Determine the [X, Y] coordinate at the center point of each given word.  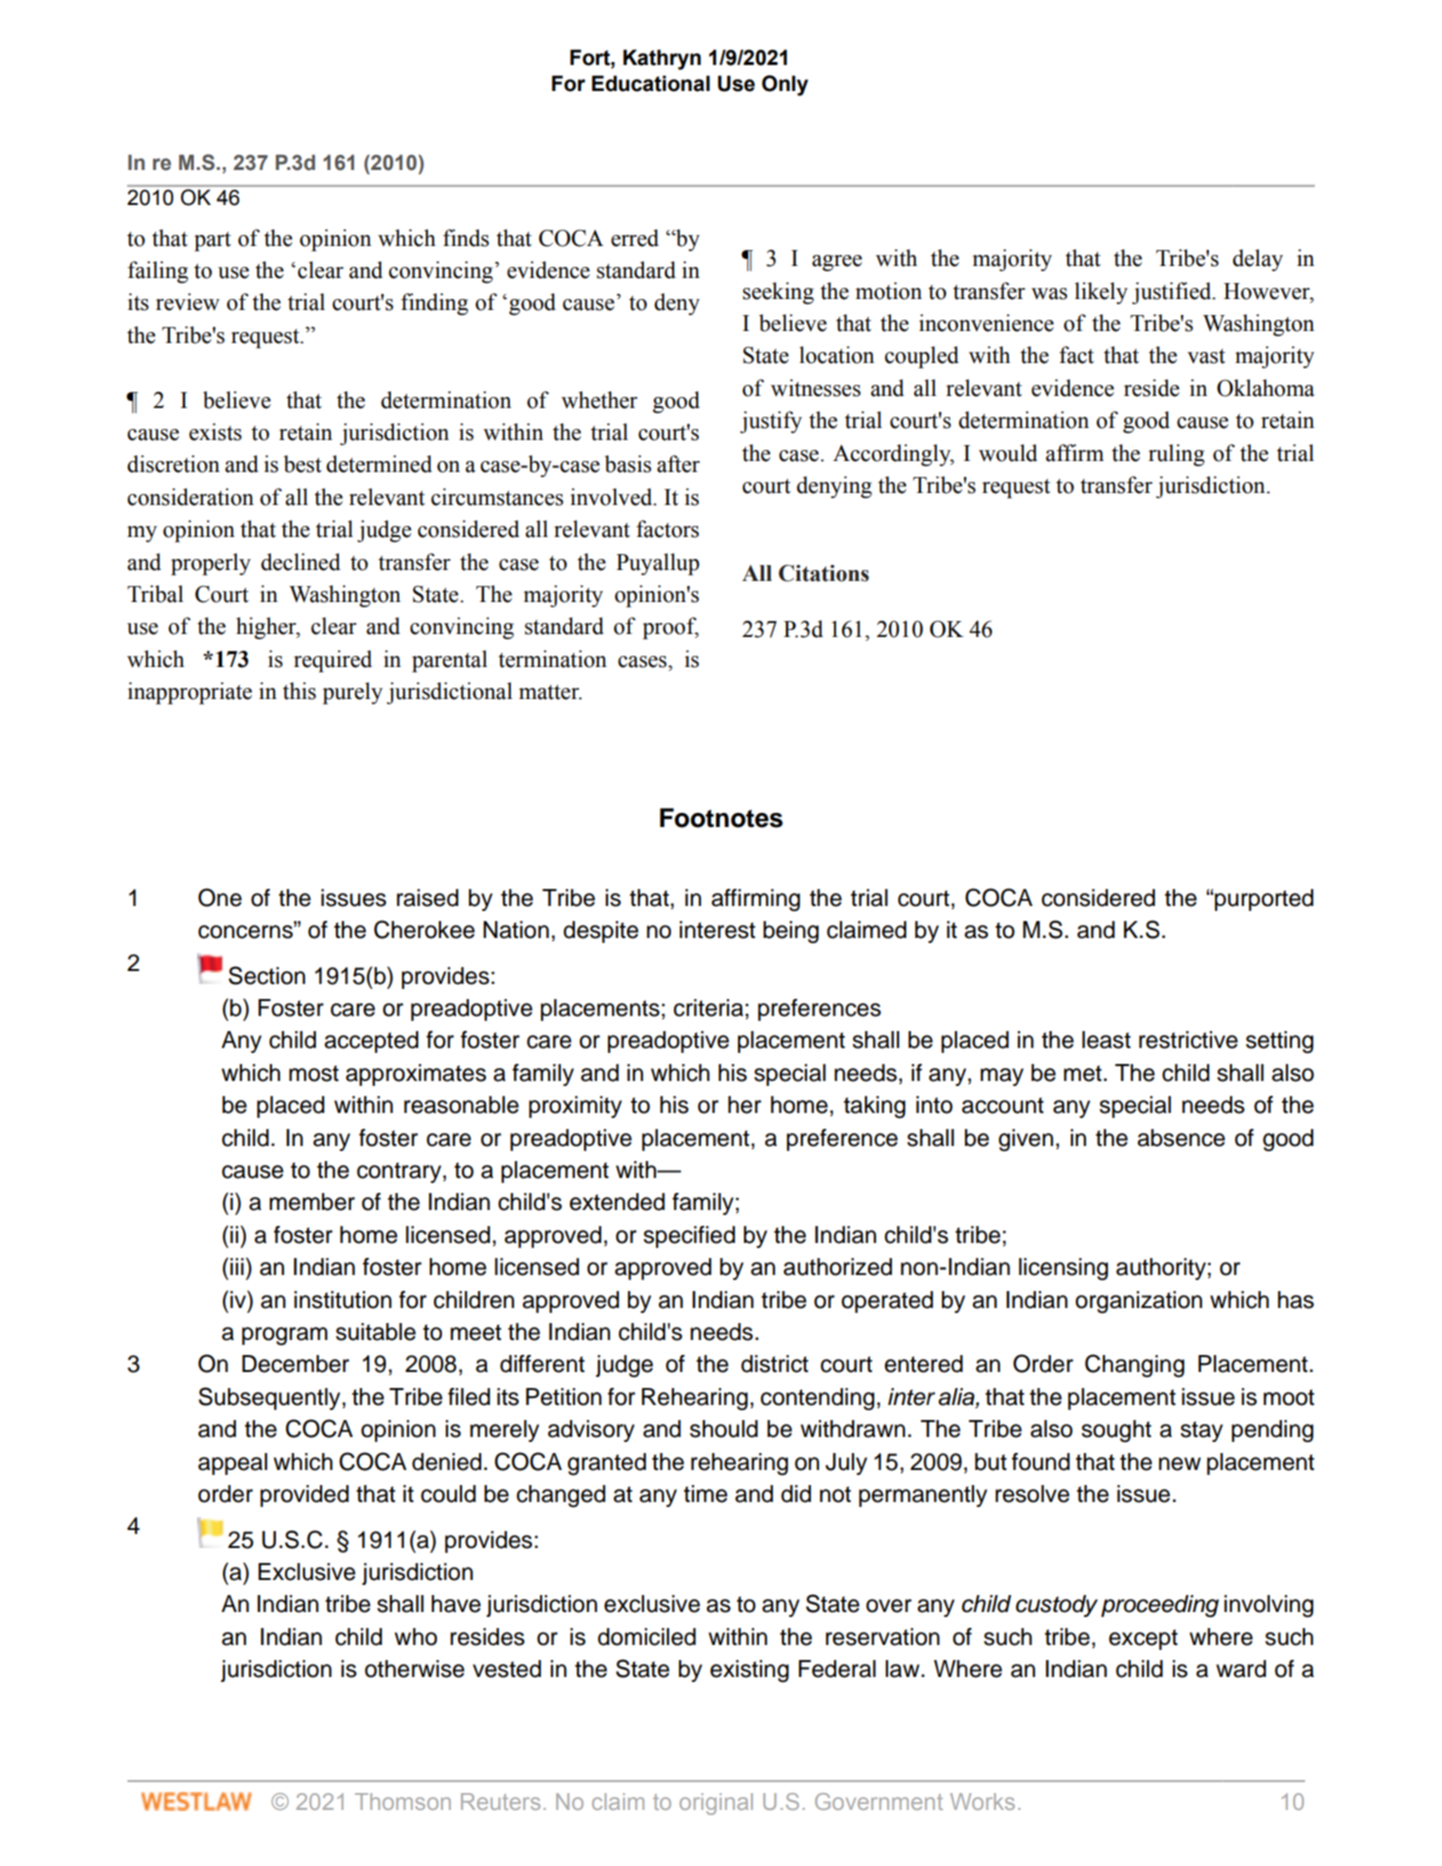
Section [267, 975]
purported [1264, 900]
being [791, 932]
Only [785, 85]
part [212, 241]
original [716, 1804]
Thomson [403, 1801]
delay [1258, 260]
